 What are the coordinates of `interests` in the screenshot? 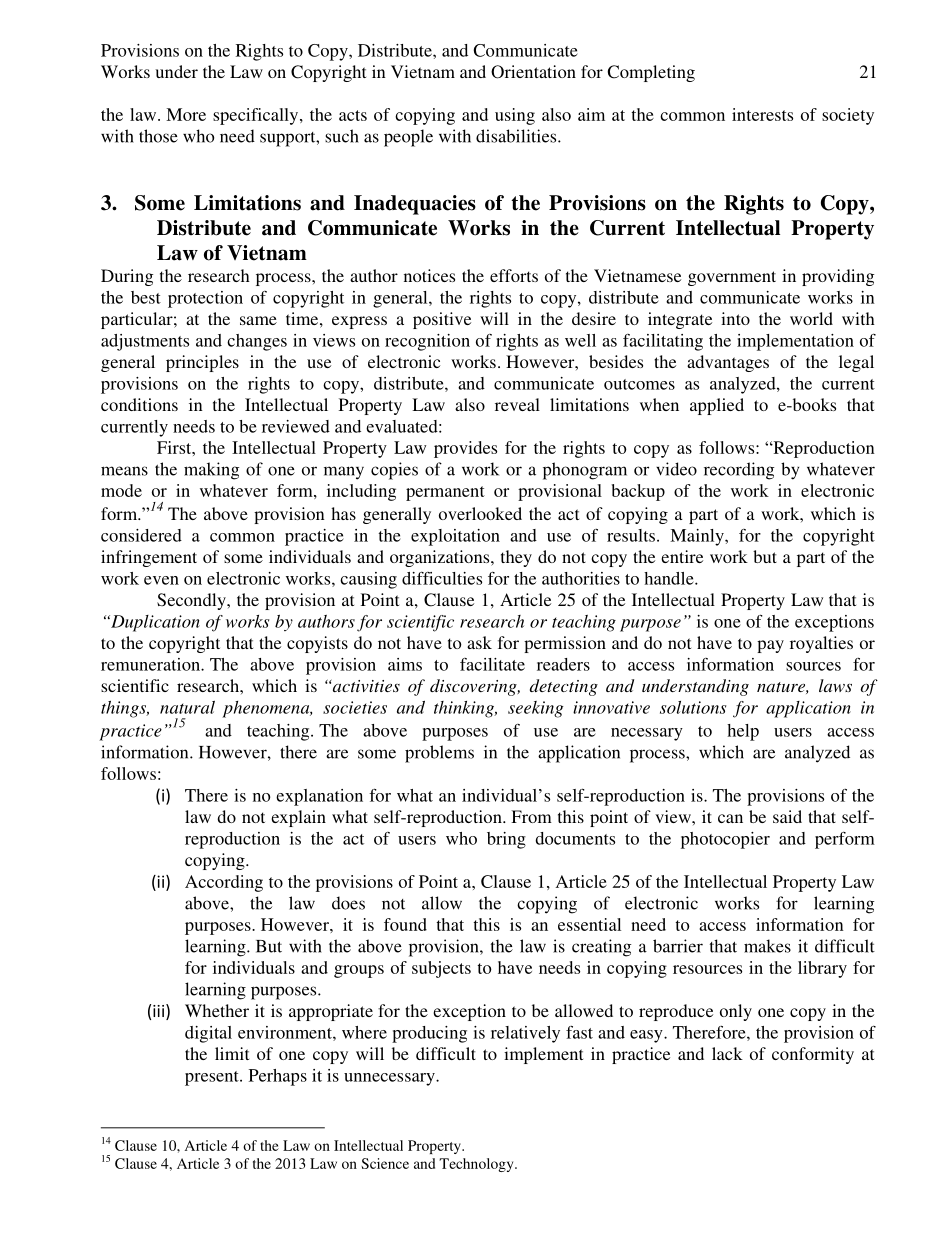 It's located at (762, 114).
